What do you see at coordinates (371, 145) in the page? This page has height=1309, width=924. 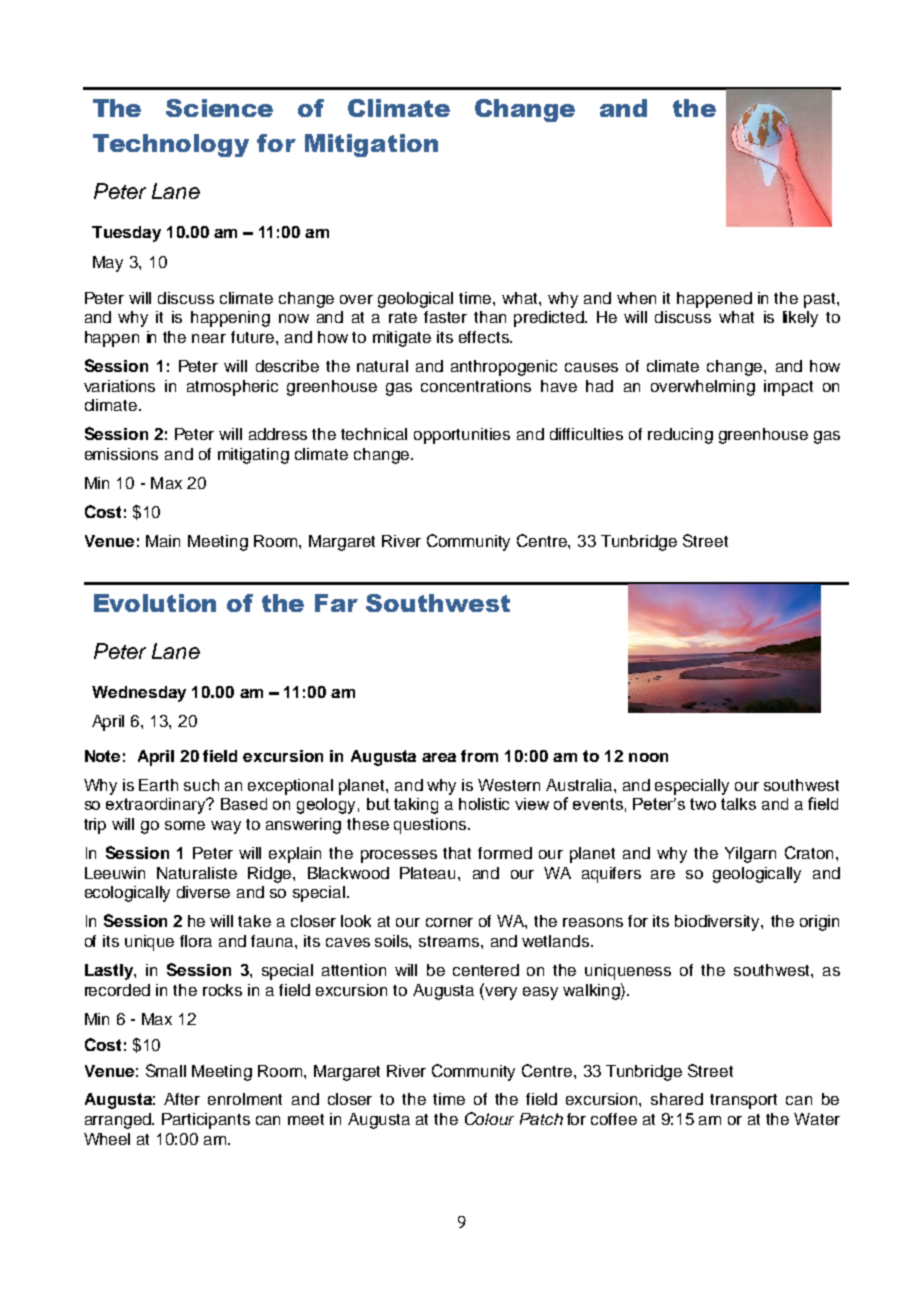 I see `Mitigation` at bounding box center [371, 145].
